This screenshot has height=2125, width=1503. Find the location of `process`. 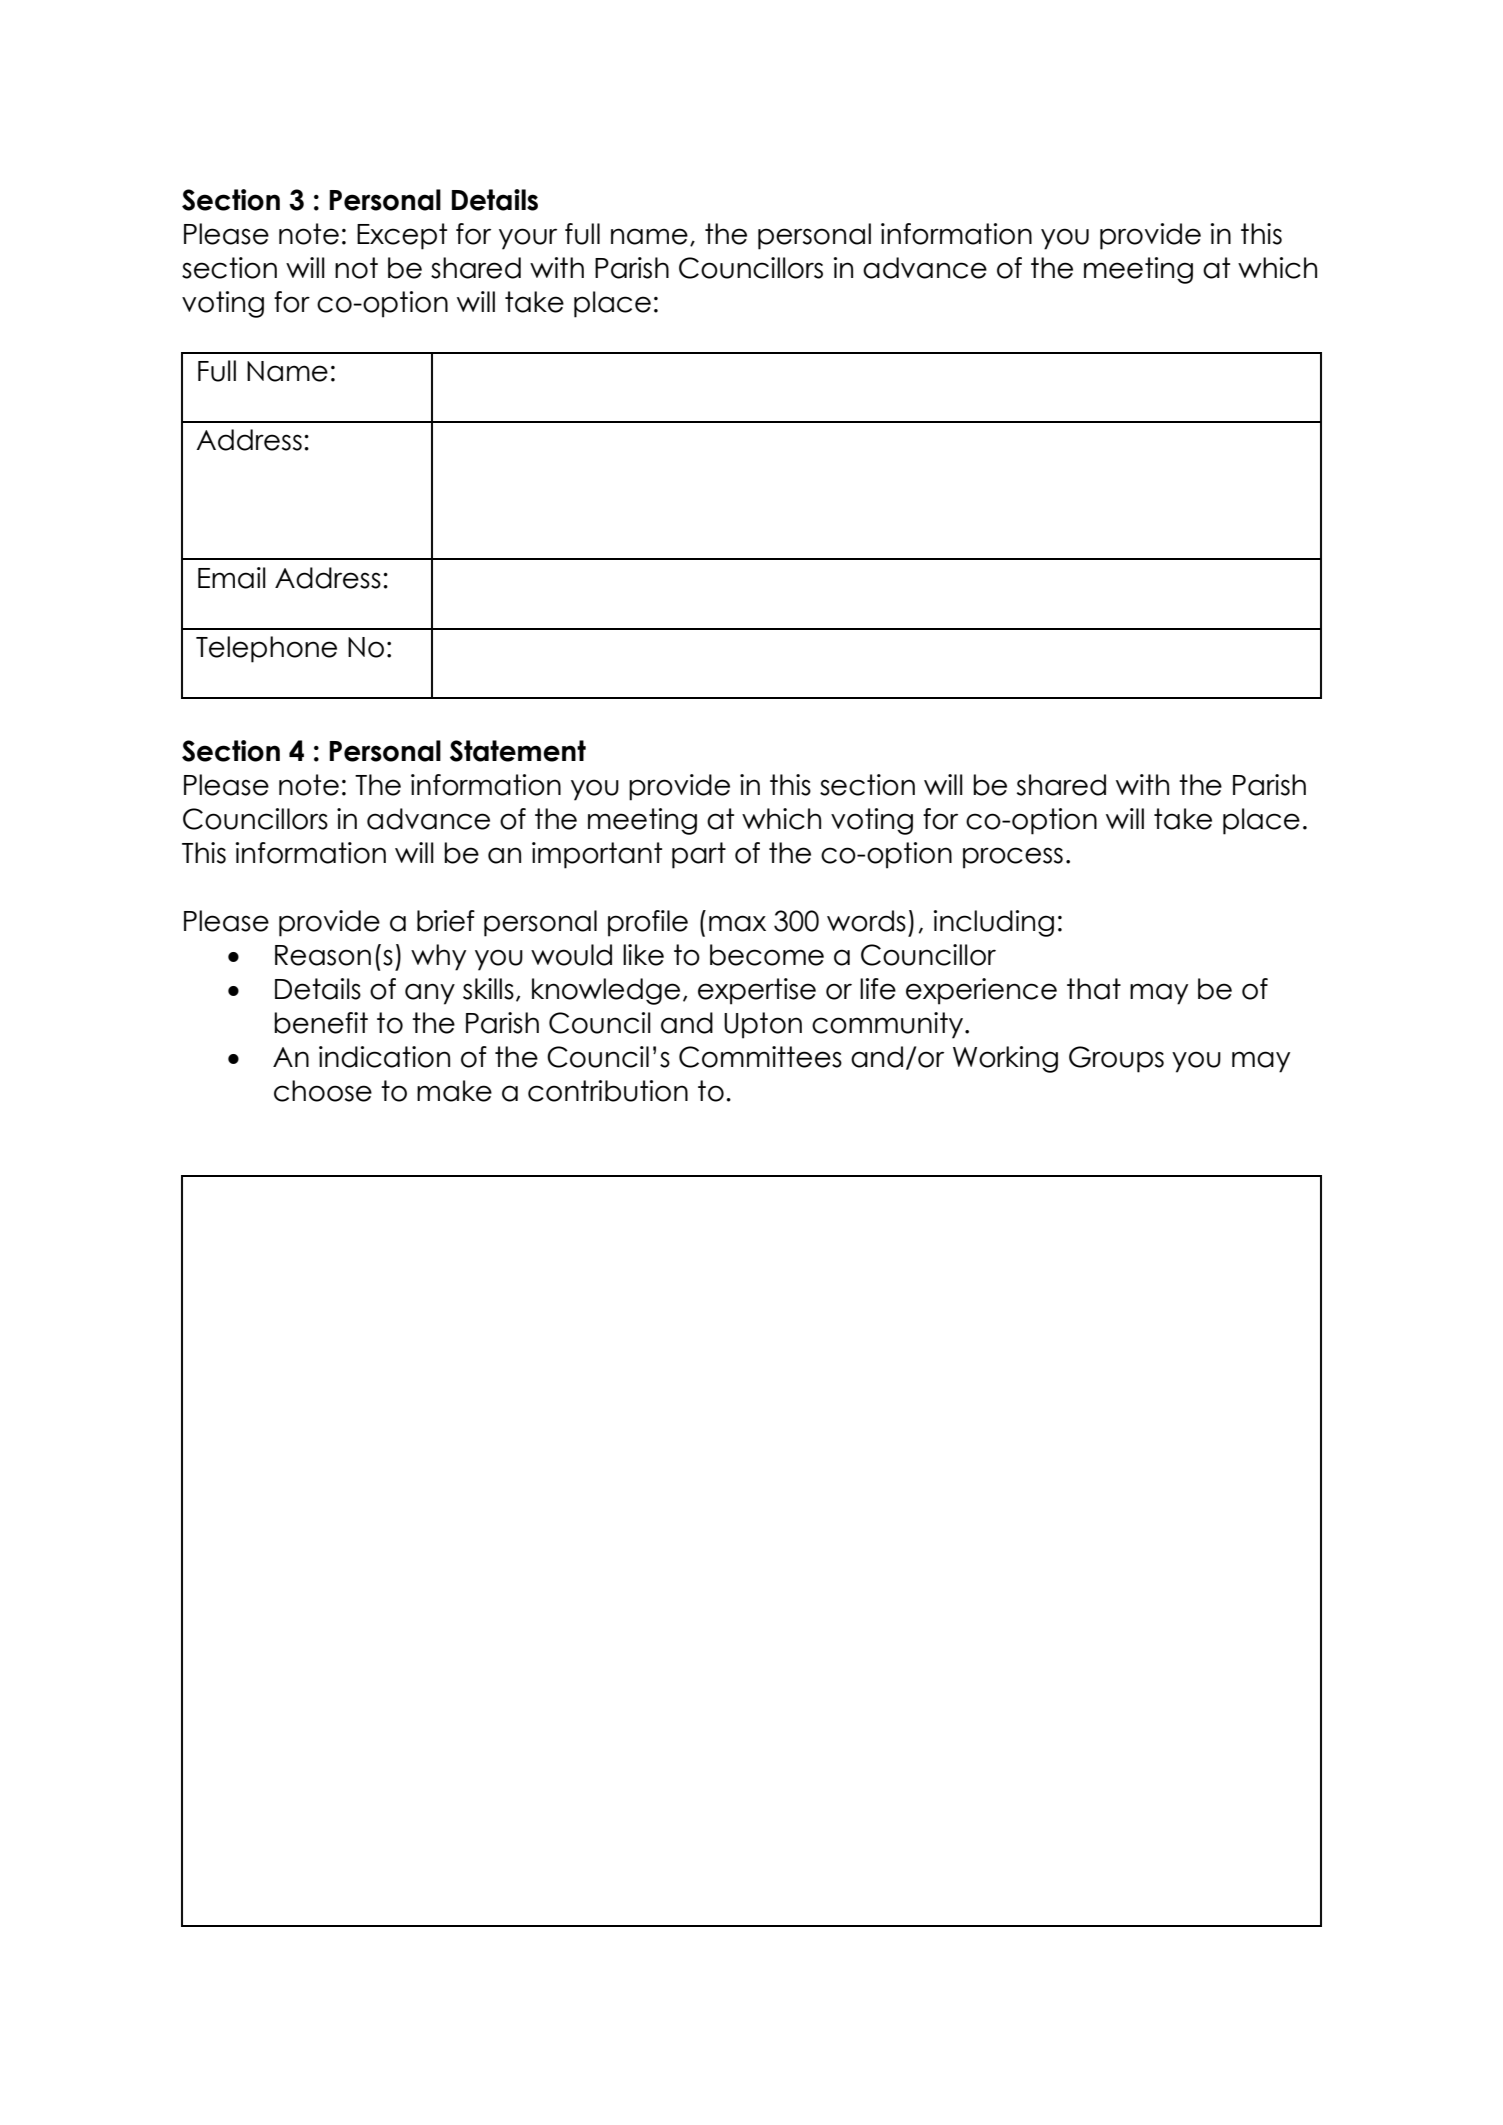

process is located at coordinates (1013, 858).
